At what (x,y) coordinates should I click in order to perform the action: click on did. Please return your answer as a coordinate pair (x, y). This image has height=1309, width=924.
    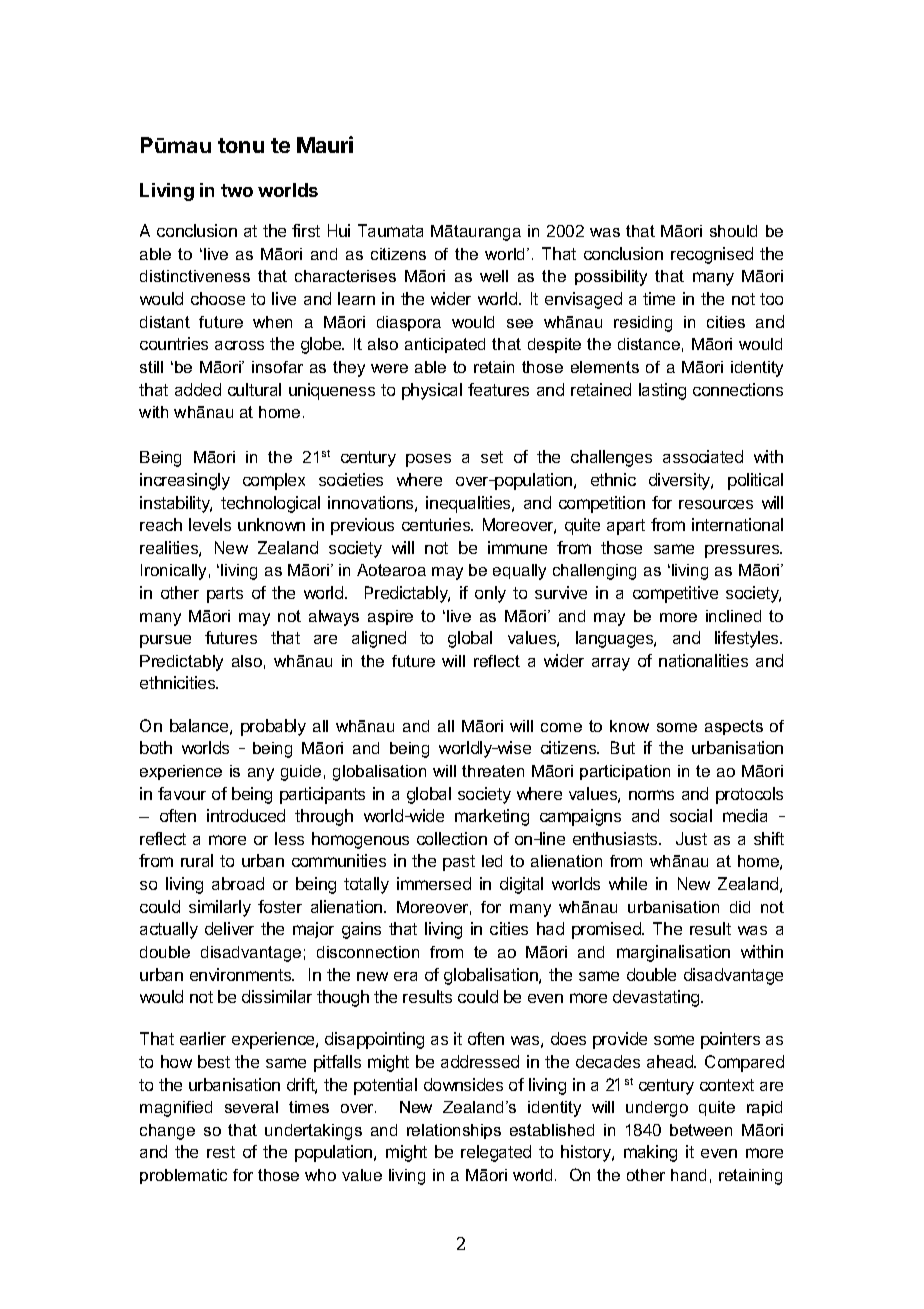
    Looking at the image, I should click on (740, 907).
